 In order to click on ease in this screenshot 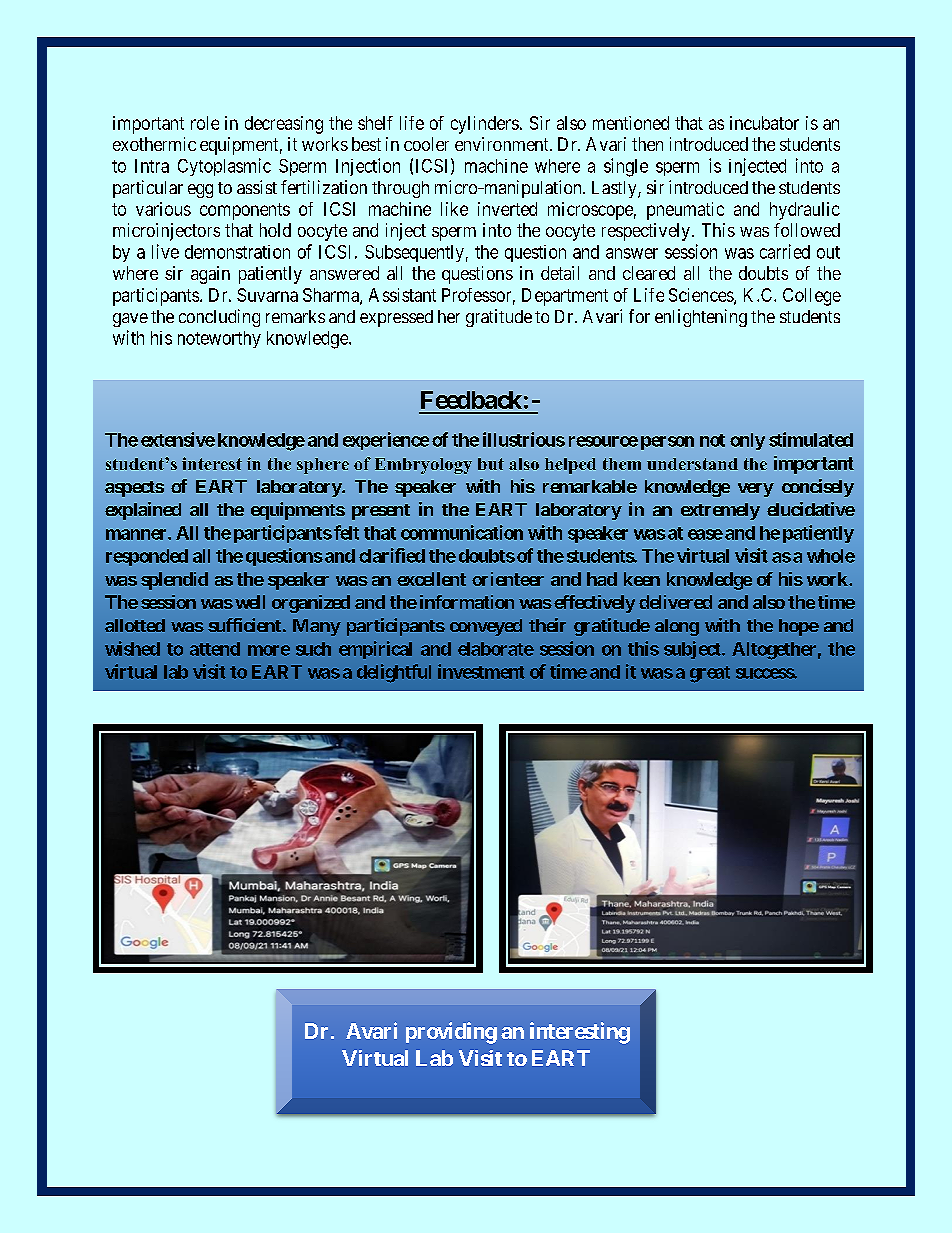, I will do `click(705, 534)`.
